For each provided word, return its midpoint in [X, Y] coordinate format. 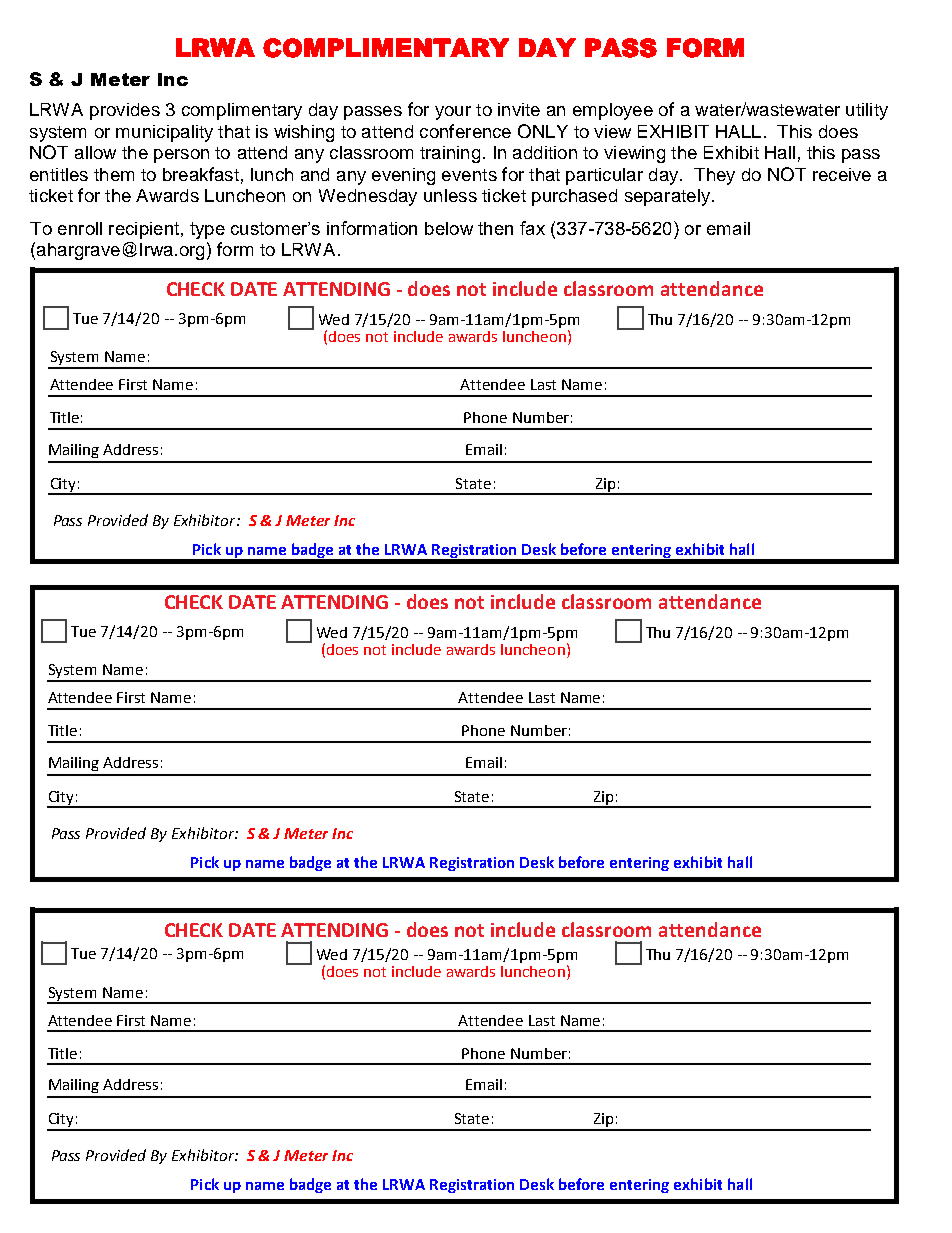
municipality [164, 133]
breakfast [201, 174]
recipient [144, 230]
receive [842, 174]
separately [669, 197]
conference [465, 131]
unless [450, 195]
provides [125, 111]
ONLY [543, 131]
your [453, 113]
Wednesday [368, 197]
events [469, 175]
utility [867, 111]
